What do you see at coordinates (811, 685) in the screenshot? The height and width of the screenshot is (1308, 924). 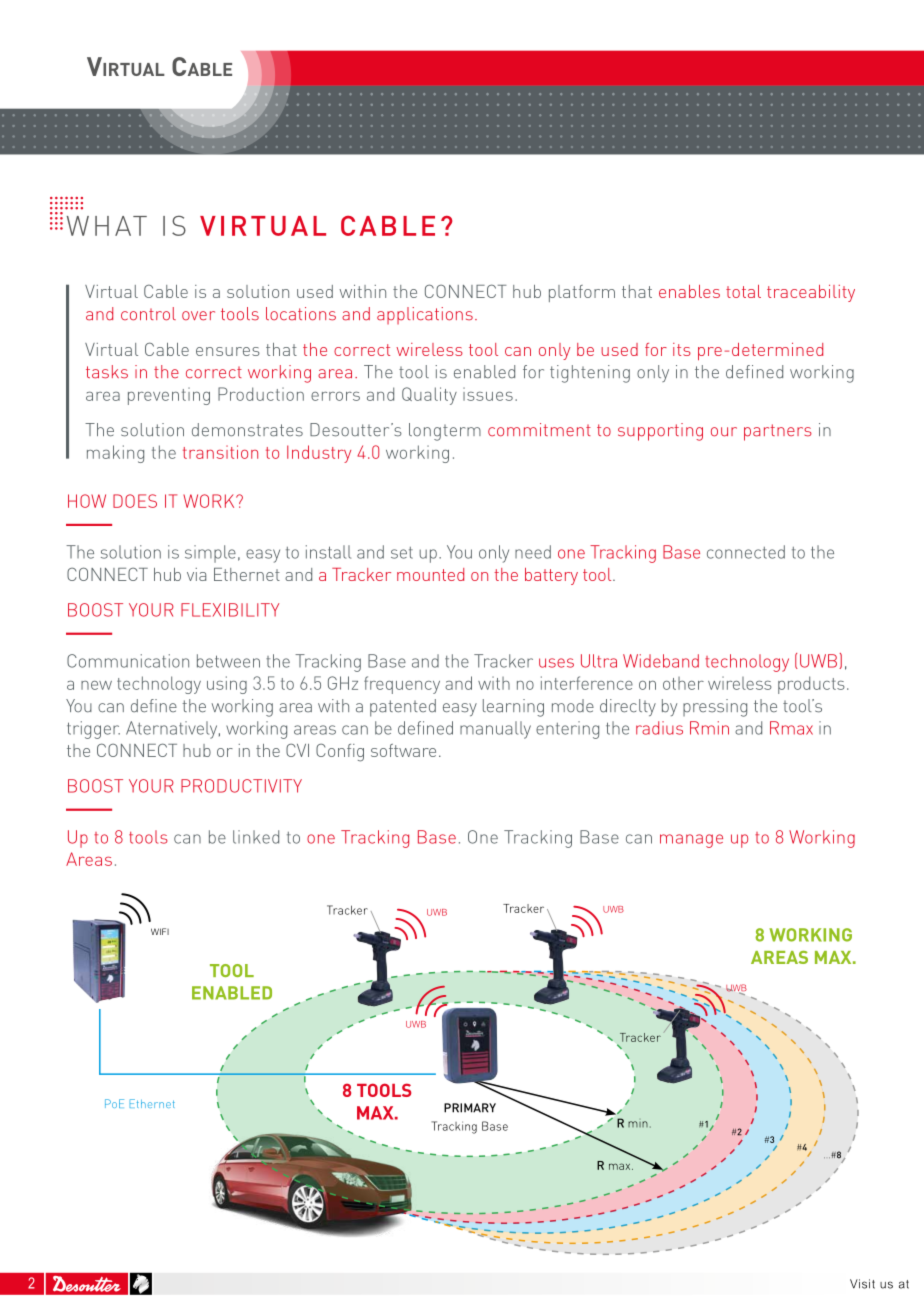 I see `products` at bounding box center [811, 685].
